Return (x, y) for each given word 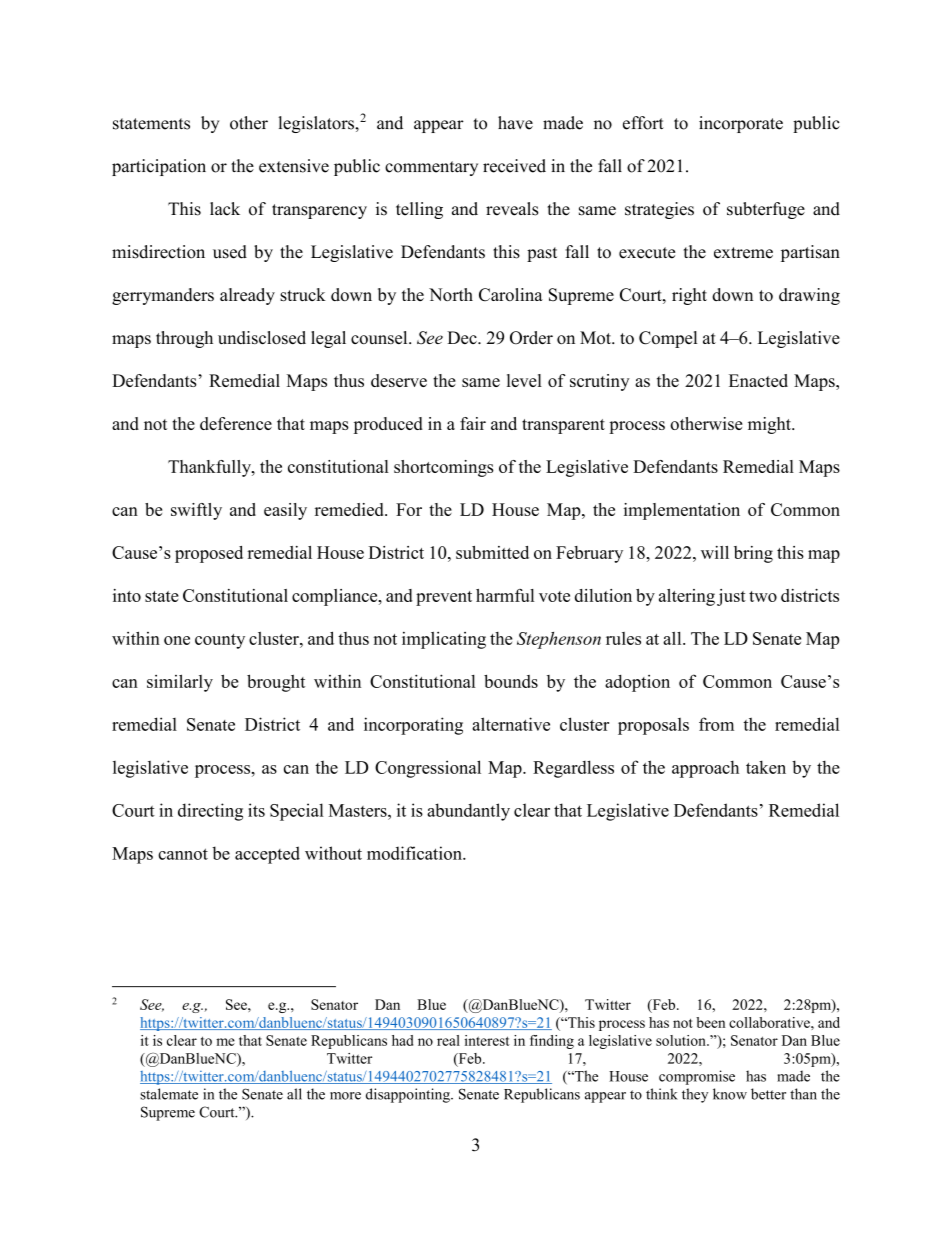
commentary (431, 168)
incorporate (741, 124)
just (731, 597)
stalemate (169, 1094)
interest (487, 1040)
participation (159, 167)
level (524, 380)
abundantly (468, 812)
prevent (444, 598)
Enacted (758, 380)
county (220, 641)
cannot (183, 854)
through (184, 339)
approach (705, 769)
